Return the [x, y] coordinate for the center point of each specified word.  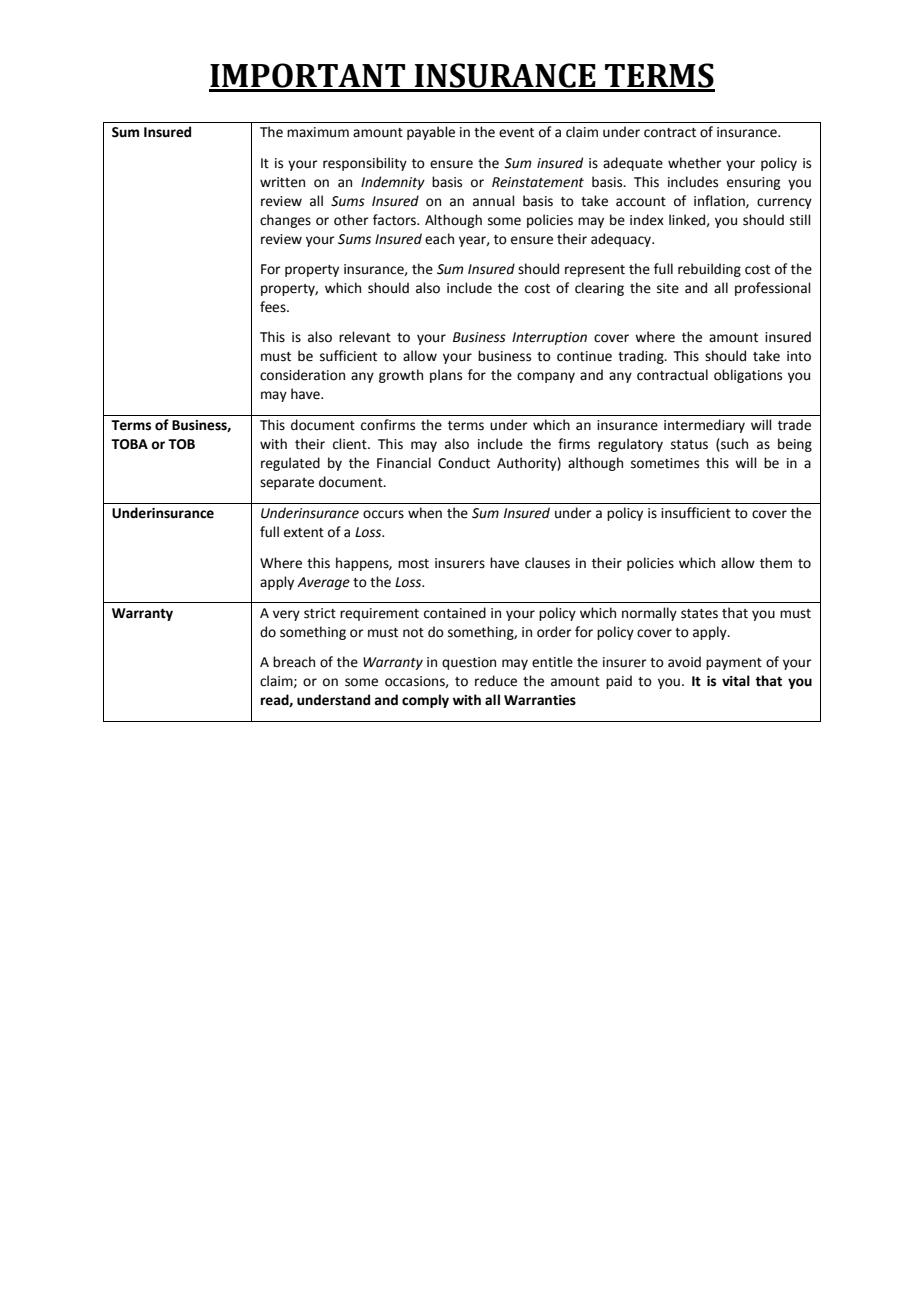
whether [695, 163]
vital [736, 681]
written [282, 182]
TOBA [129, 444]
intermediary [704, 426]
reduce [496, 681]
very [286, 615]
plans [446, 376]
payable [431, 133]
